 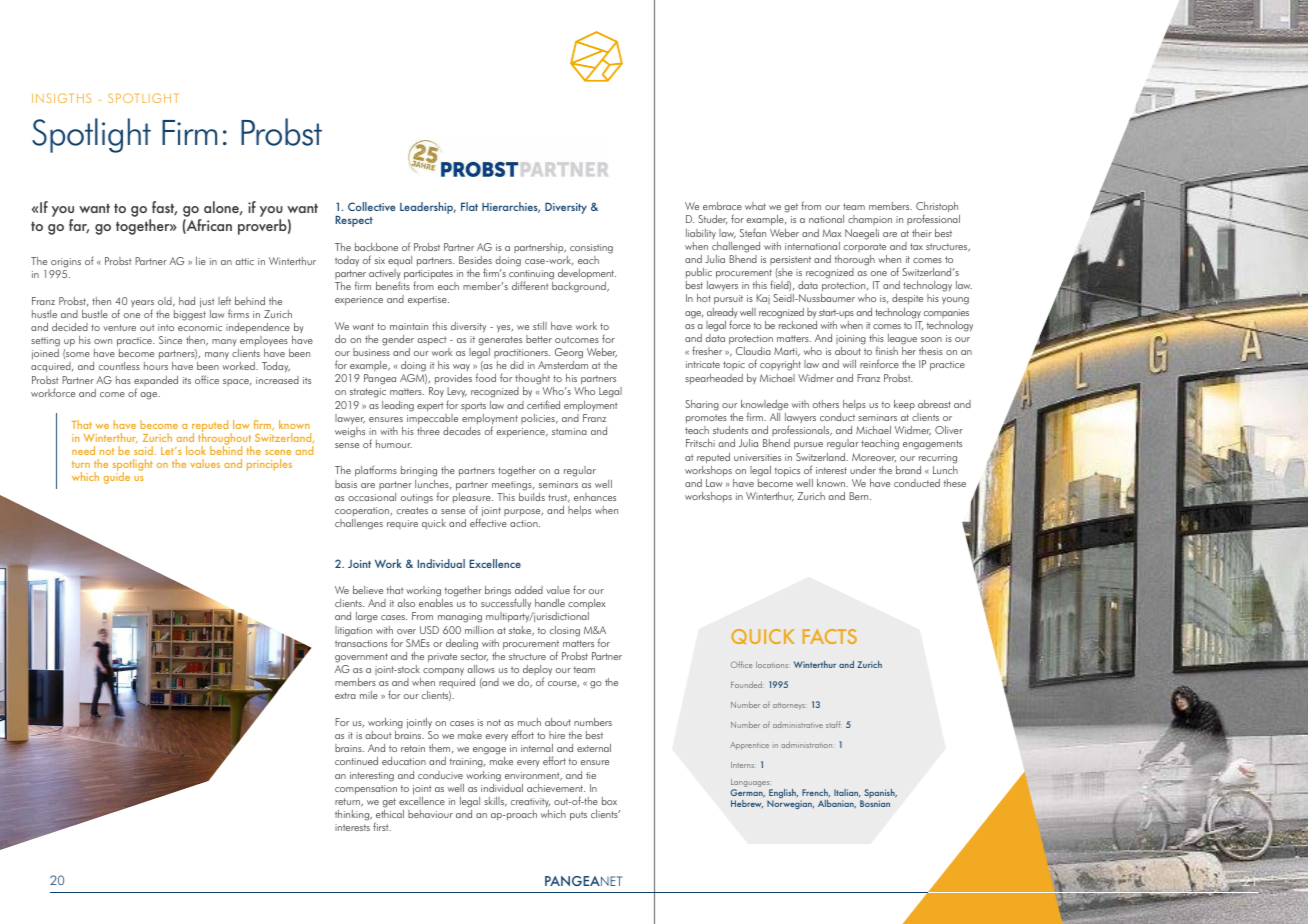 I want to click on throughout, so click(x=224, y=439).
